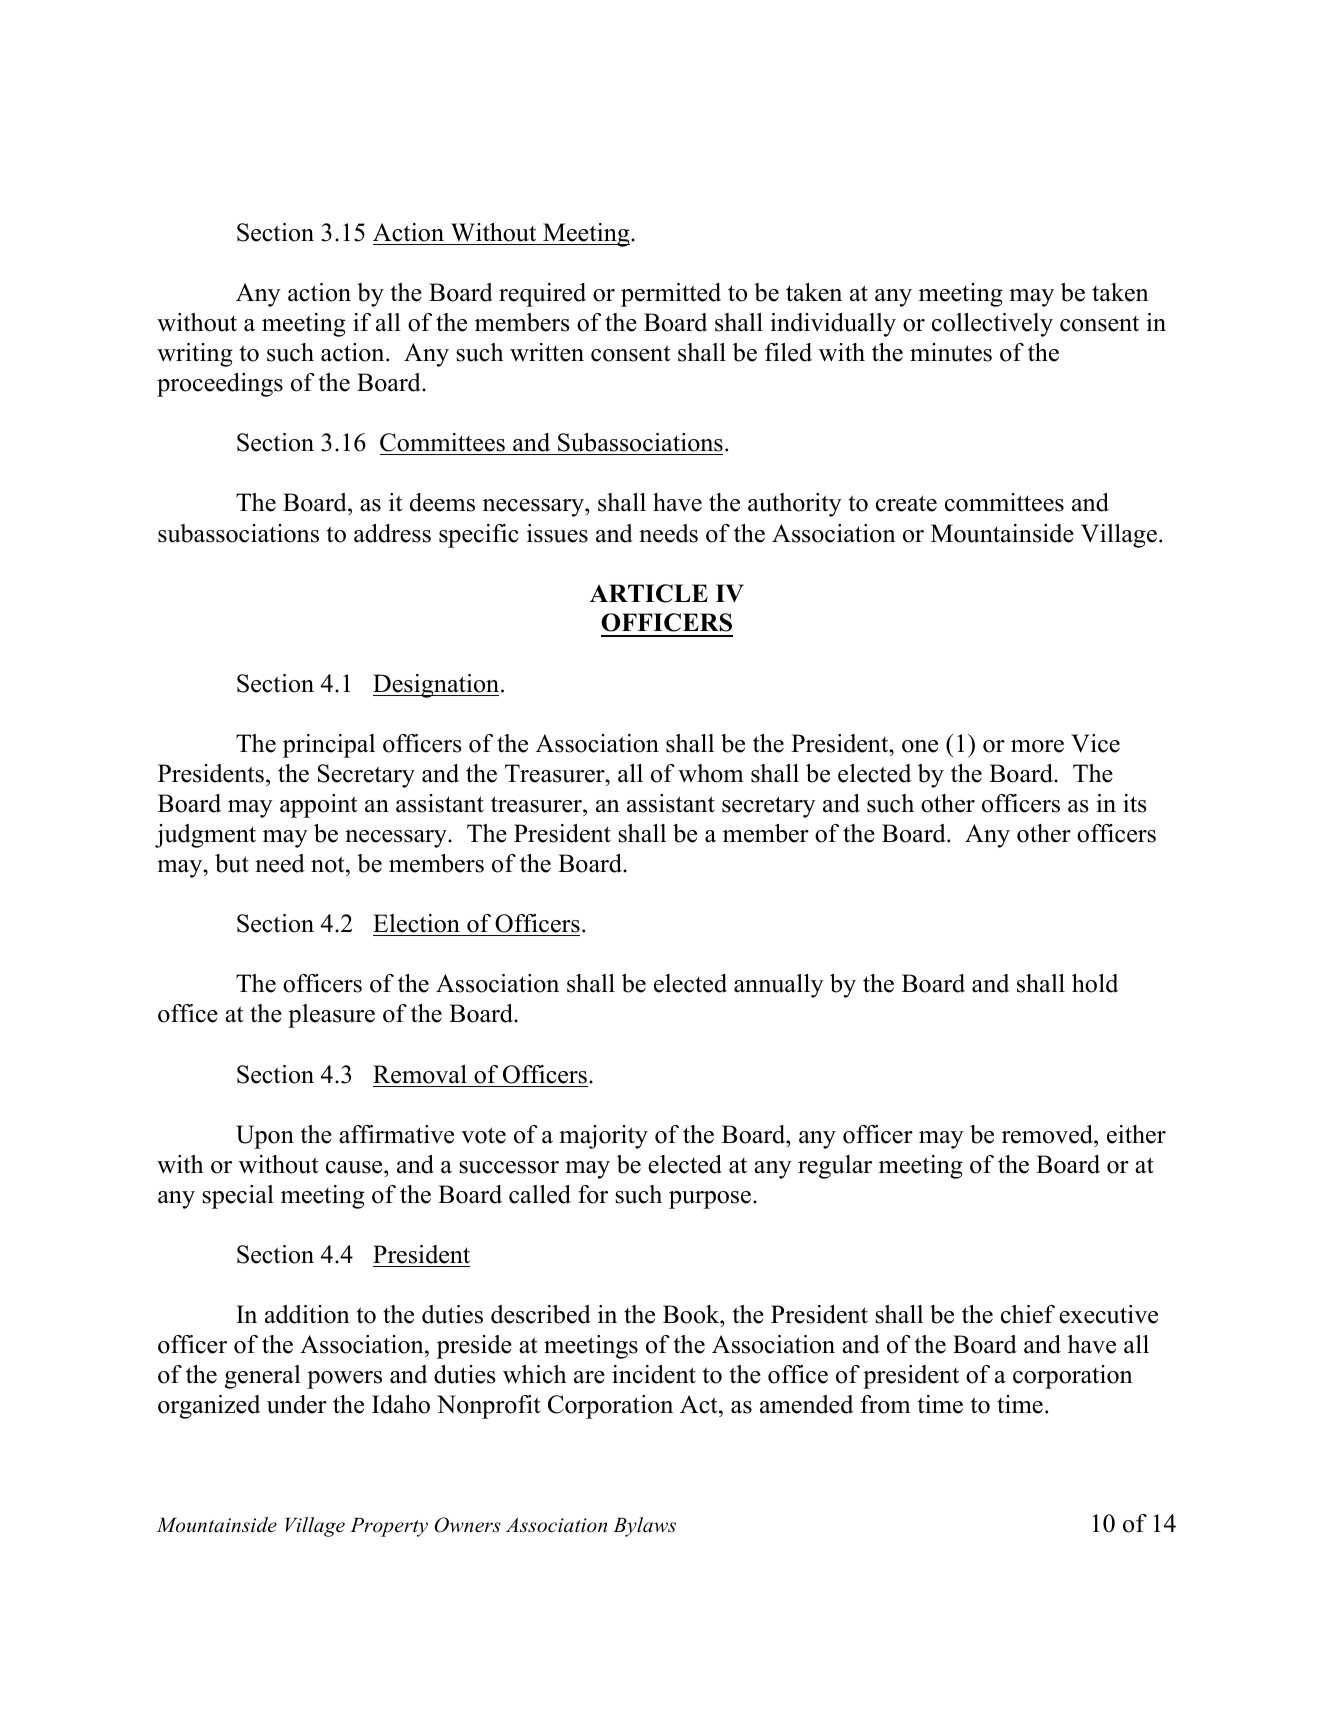  Describe the element at coordinates (329, 864) in the document. I see `not` at that location.
